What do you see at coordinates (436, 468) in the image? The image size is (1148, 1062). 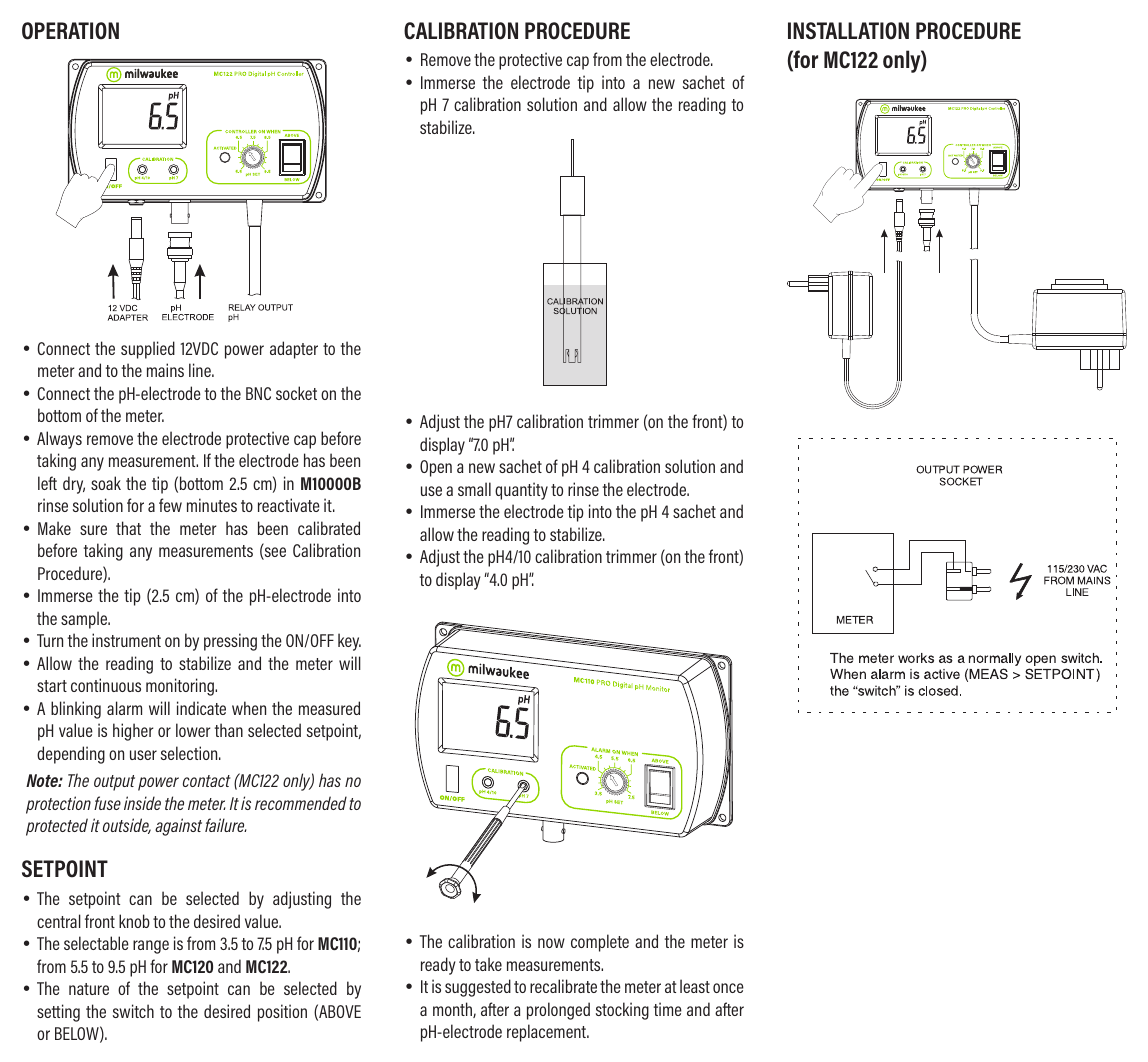 I see `Open` at bounding box center [436, 468].
